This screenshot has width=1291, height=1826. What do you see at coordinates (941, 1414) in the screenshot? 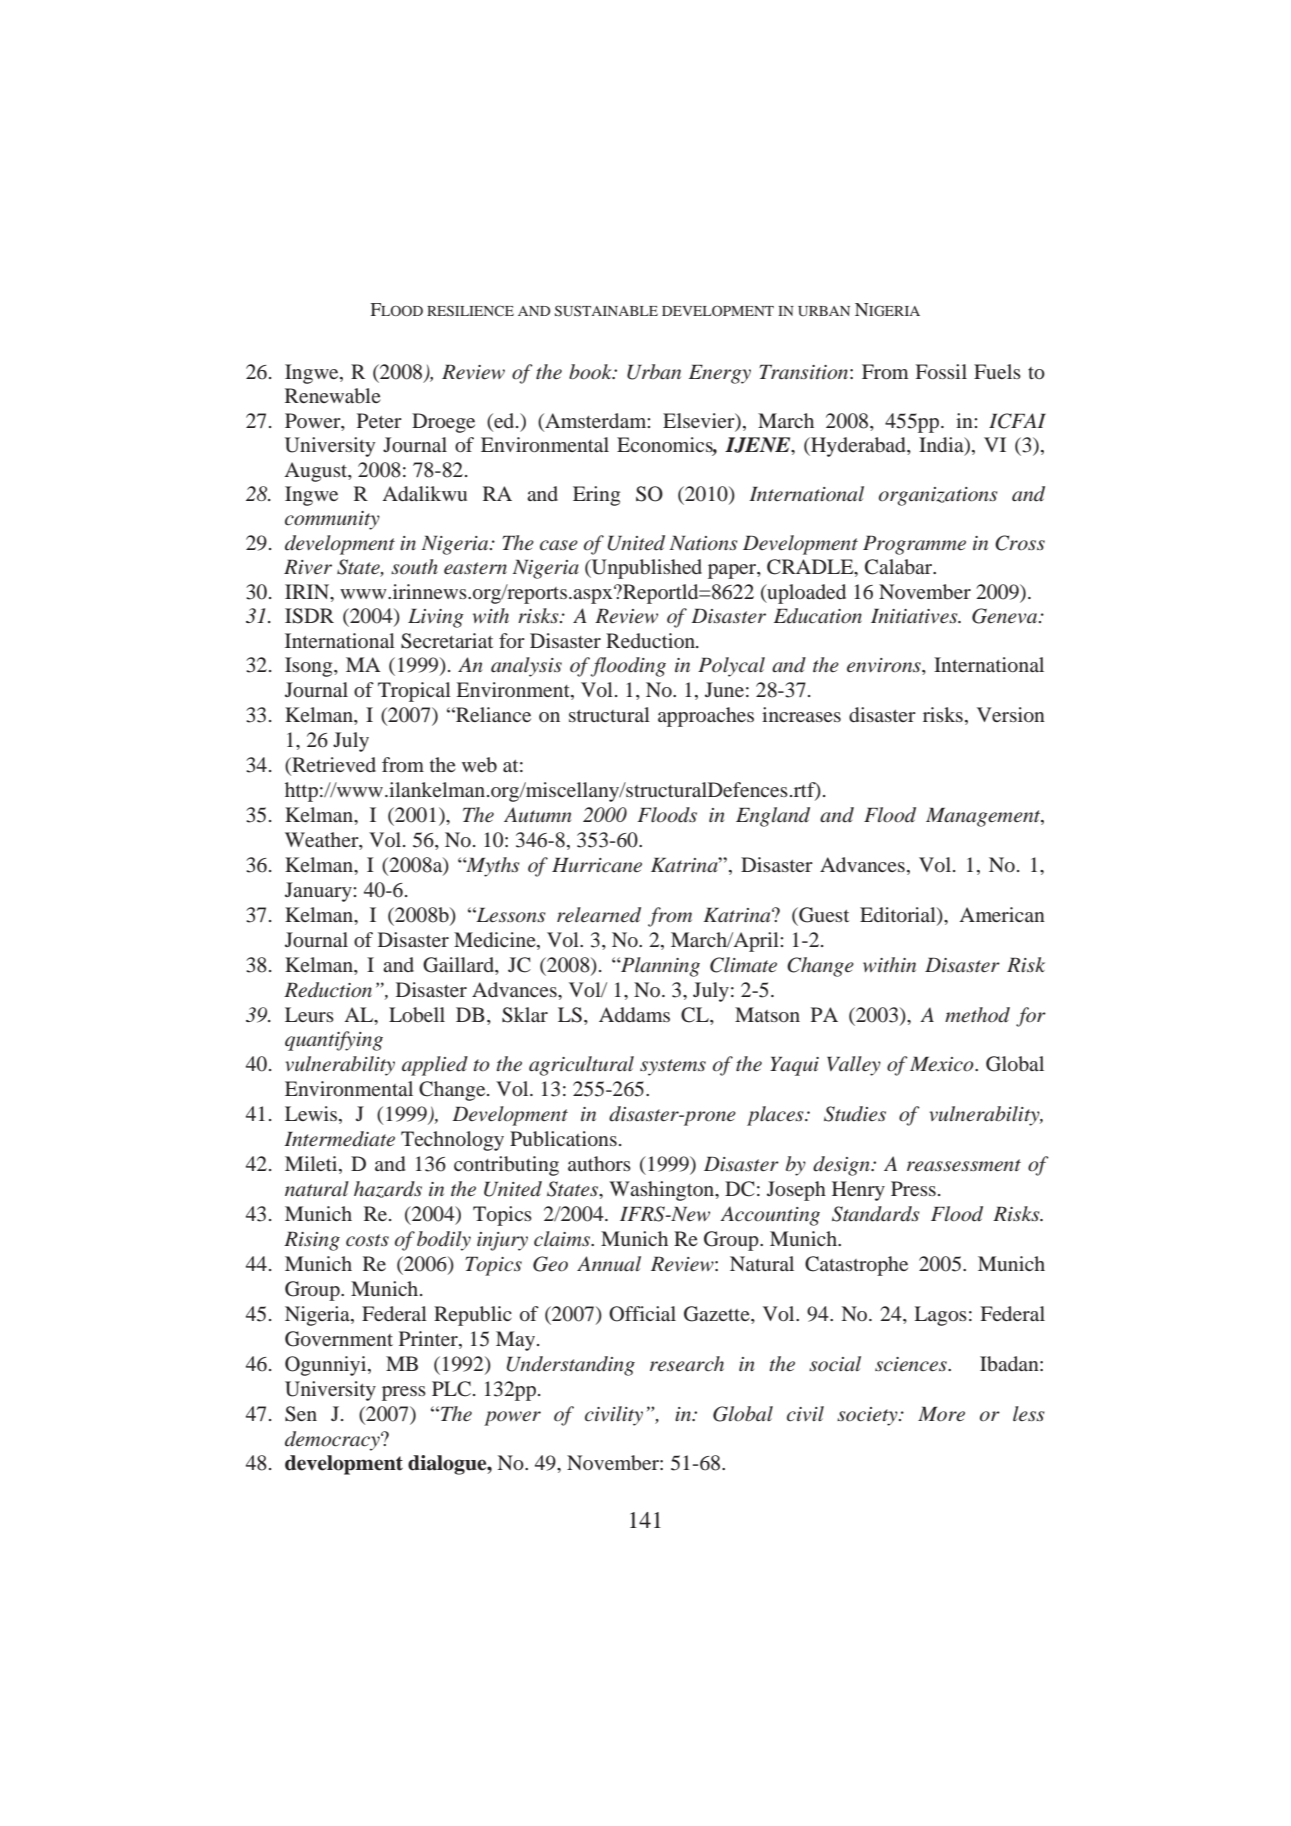
I see `More` at bounding box center [941, 1414].
